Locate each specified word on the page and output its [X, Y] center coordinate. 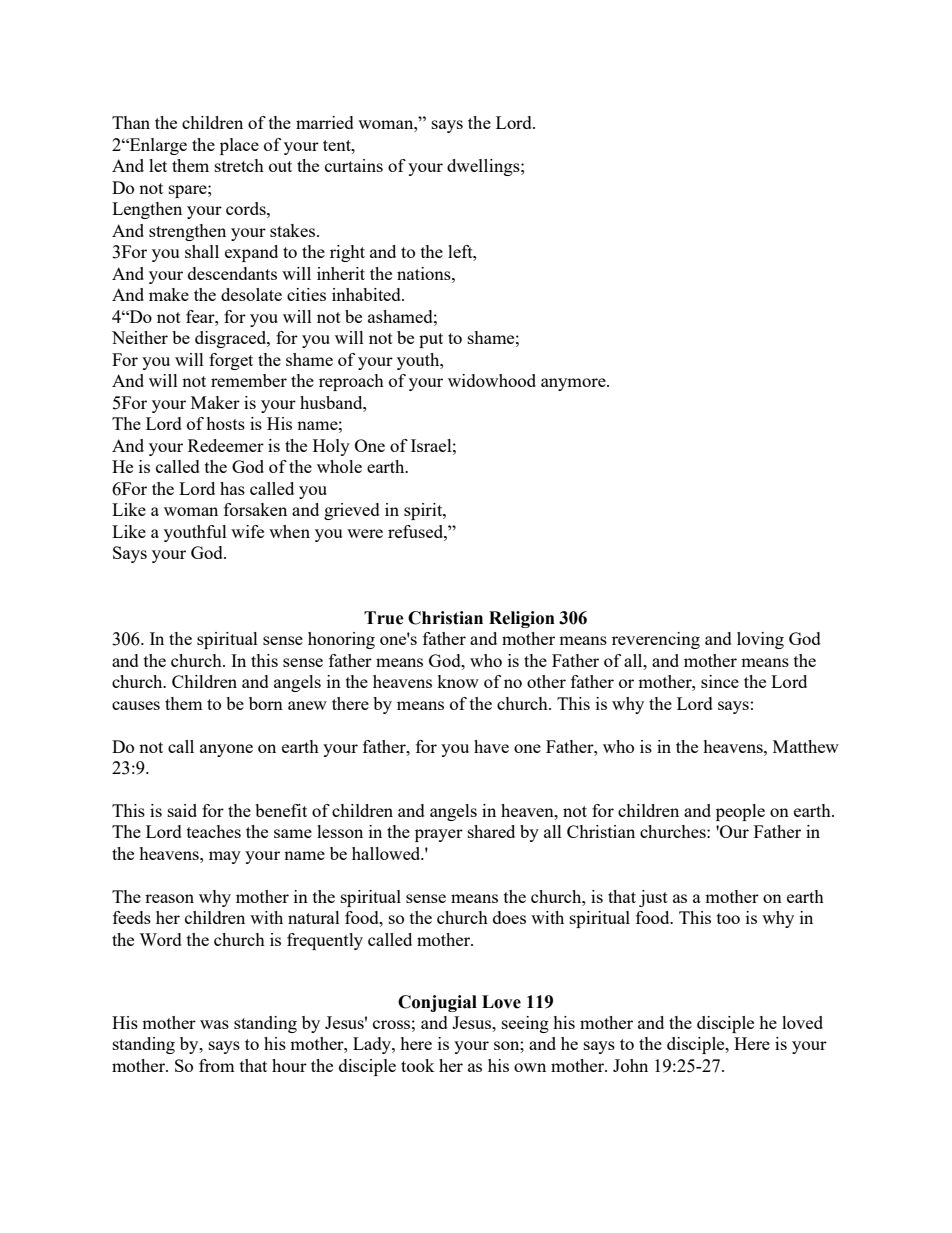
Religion [522, 619]
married [325, 122]
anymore [574, 384]
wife [247, 531]
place [239, 146]
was [214, 1024]
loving [760, 640]
